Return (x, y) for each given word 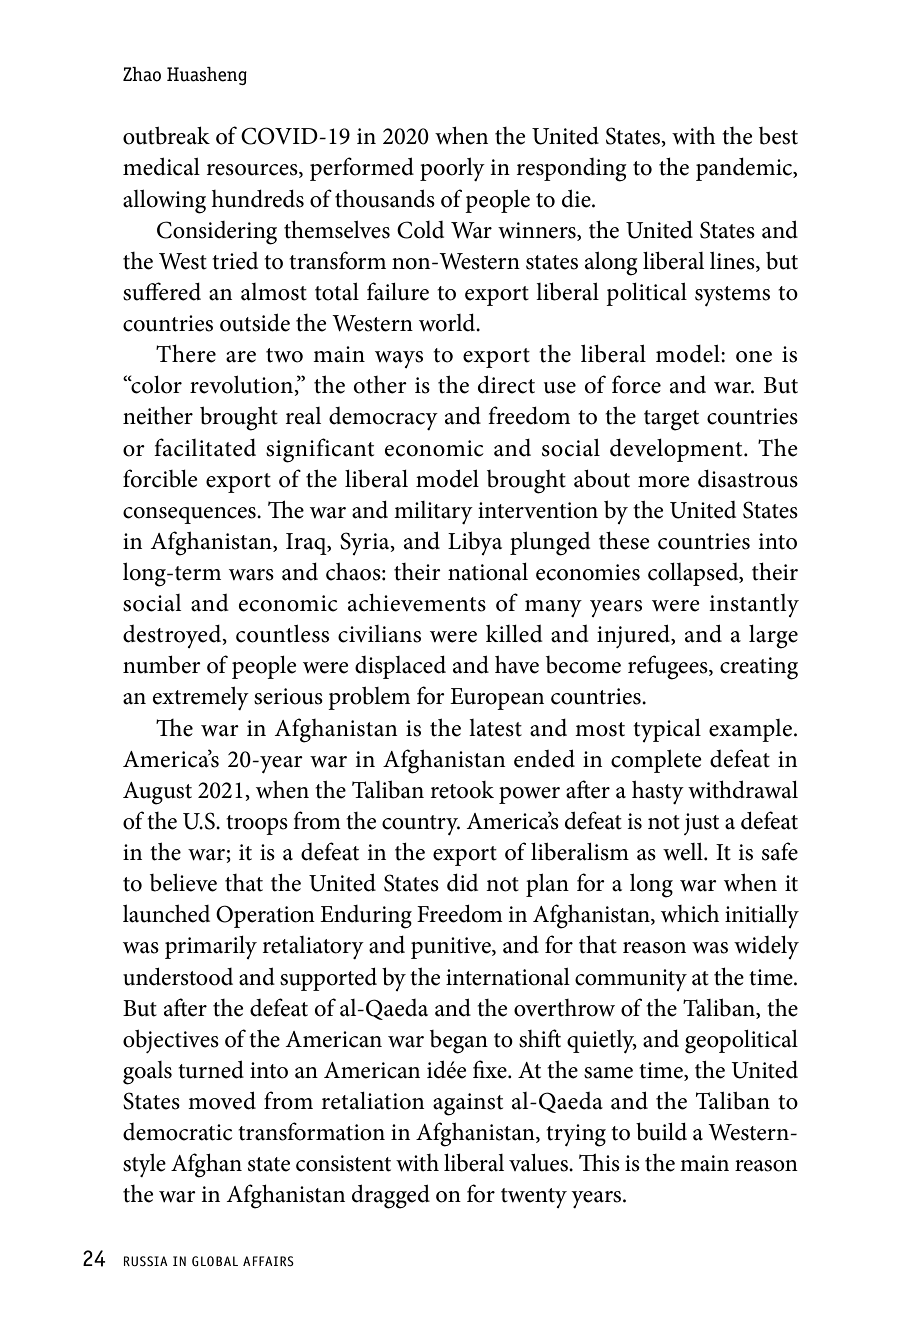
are (241, 357)
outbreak (166, 135)
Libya (475, 543)
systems (732, 296)
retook (462, 790)
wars (251, 575)
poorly (452, 169)
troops (257, 825)
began (459, 1042)
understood (178, 976)
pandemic (745, 169)
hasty (658, 792)
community (631, 980)
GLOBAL (215, 1261)
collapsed (694, 574)
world (448, 322)
